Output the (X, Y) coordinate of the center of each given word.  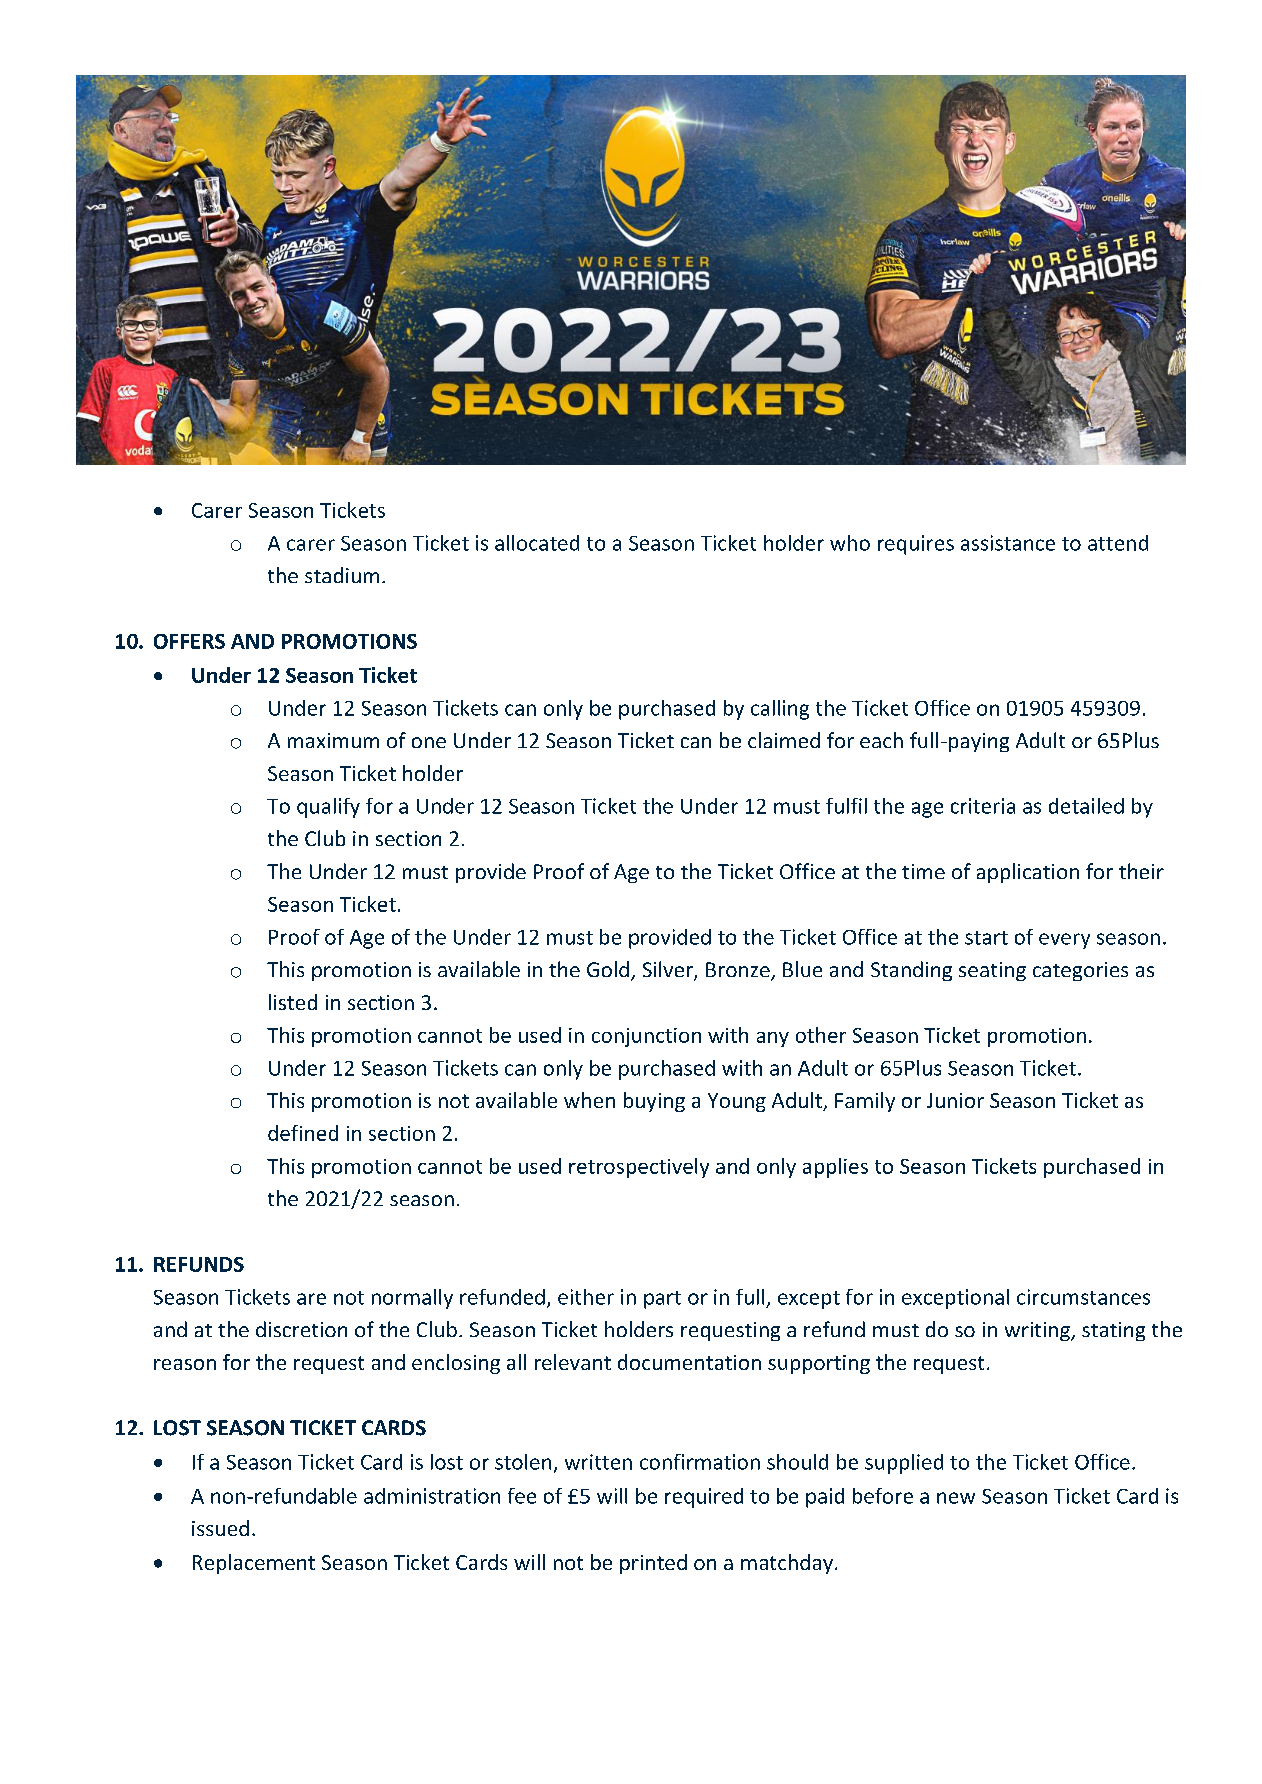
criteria (983, 806)
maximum (333, 740)
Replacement (254, 1564)
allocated (537, 543)
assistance (1008, 543)
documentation (689, 1362)
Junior (955, 1100)
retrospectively (639, 1168)
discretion (301, 1329)
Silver (669, 970)
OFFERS (189, 641)
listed (293, 1002)
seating (992, 971)
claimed (784, 740)
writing (1038, 1331)
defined (303, 1133)
